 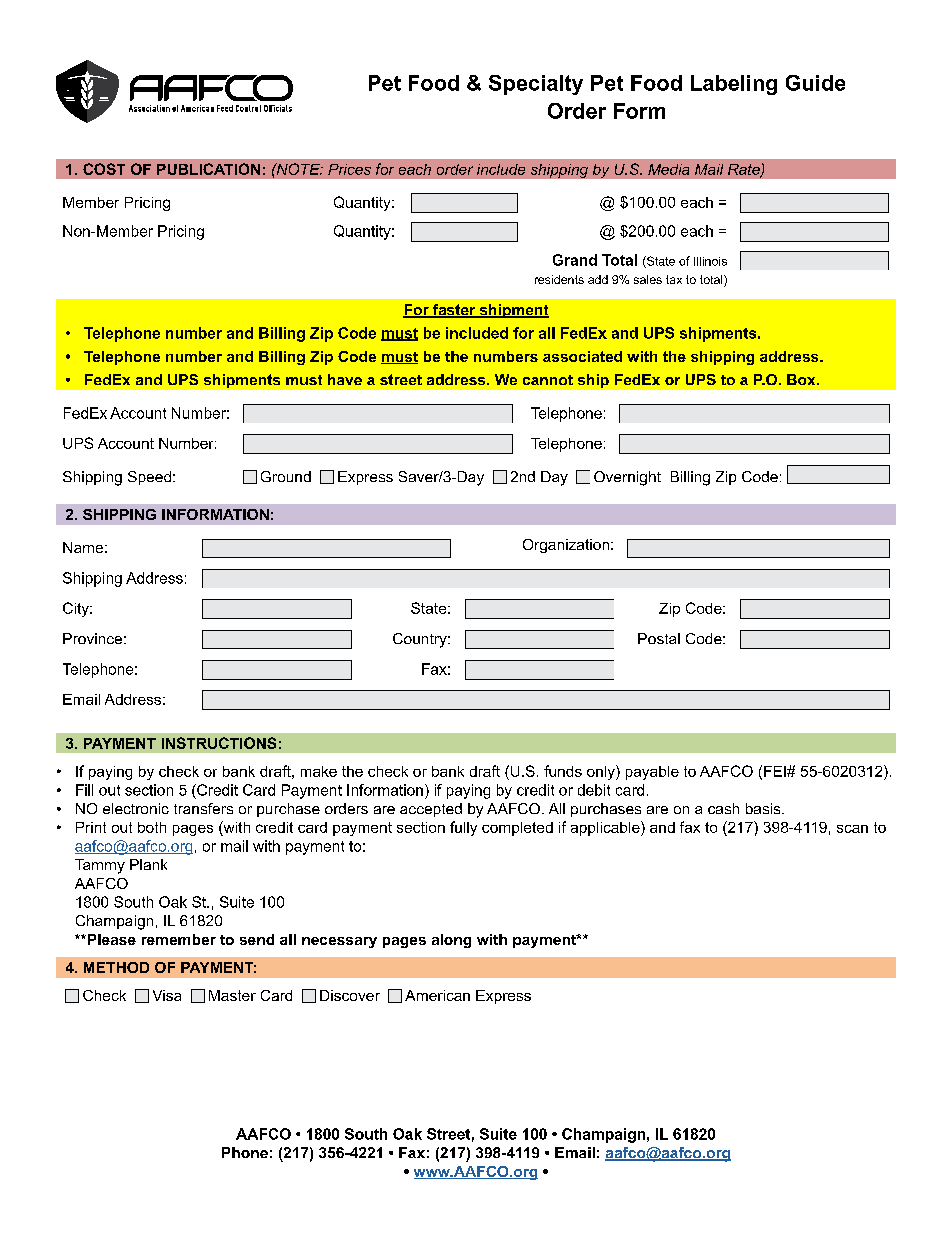 I want to click on Overnight, so click(x=627, y=478).
